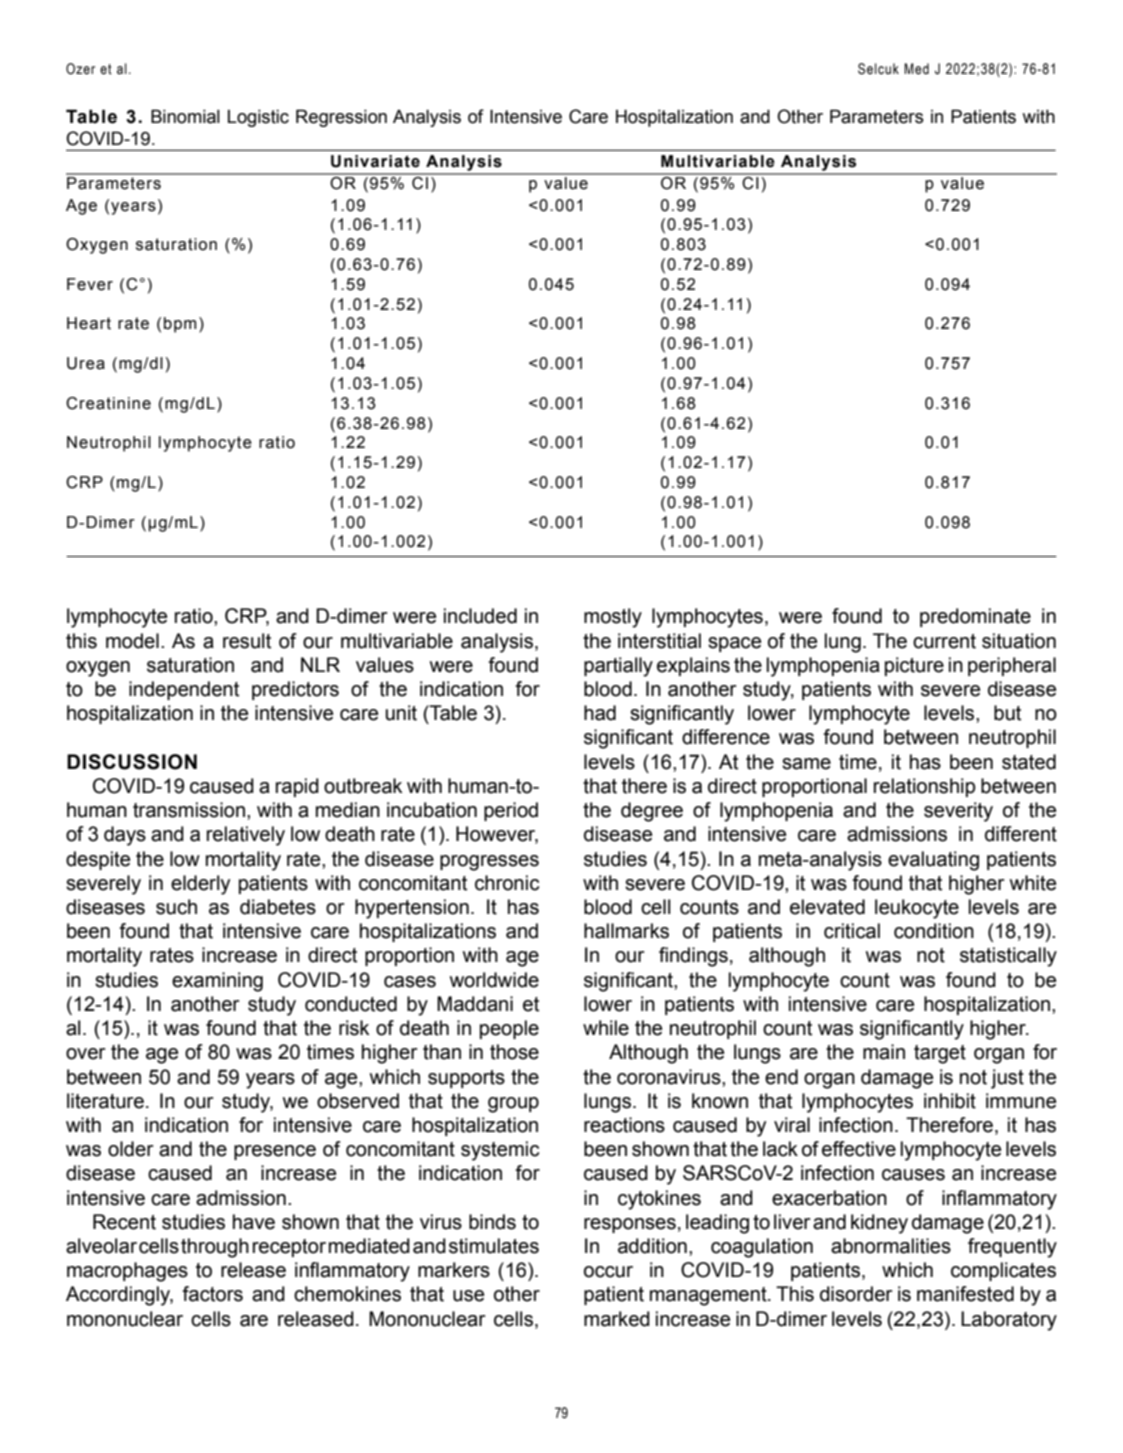 Image resolution: width=1123 pixels, height=1453 pixels. Describe the element at coordinates (217, 982) in the document. I see `examining` at that location.
